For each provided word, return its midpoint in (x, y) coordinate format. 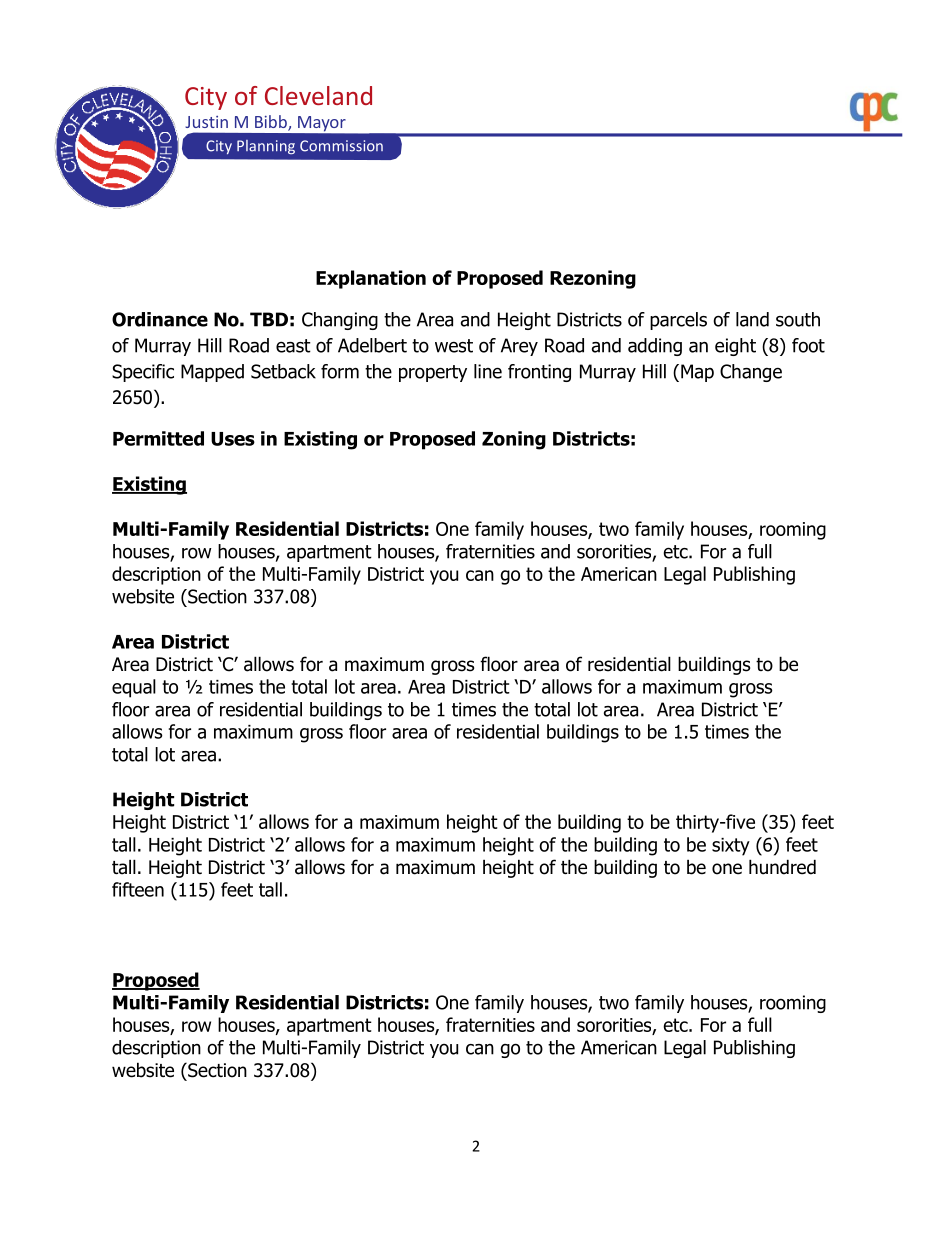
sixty (731, 847)
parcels (678, 321)
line (488, 371)
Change (751, 373)
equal (134, 688)
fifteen (138, 889)
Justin (206, 122)
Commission (341, 146)
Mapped (212, 373)
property (433, 373)
